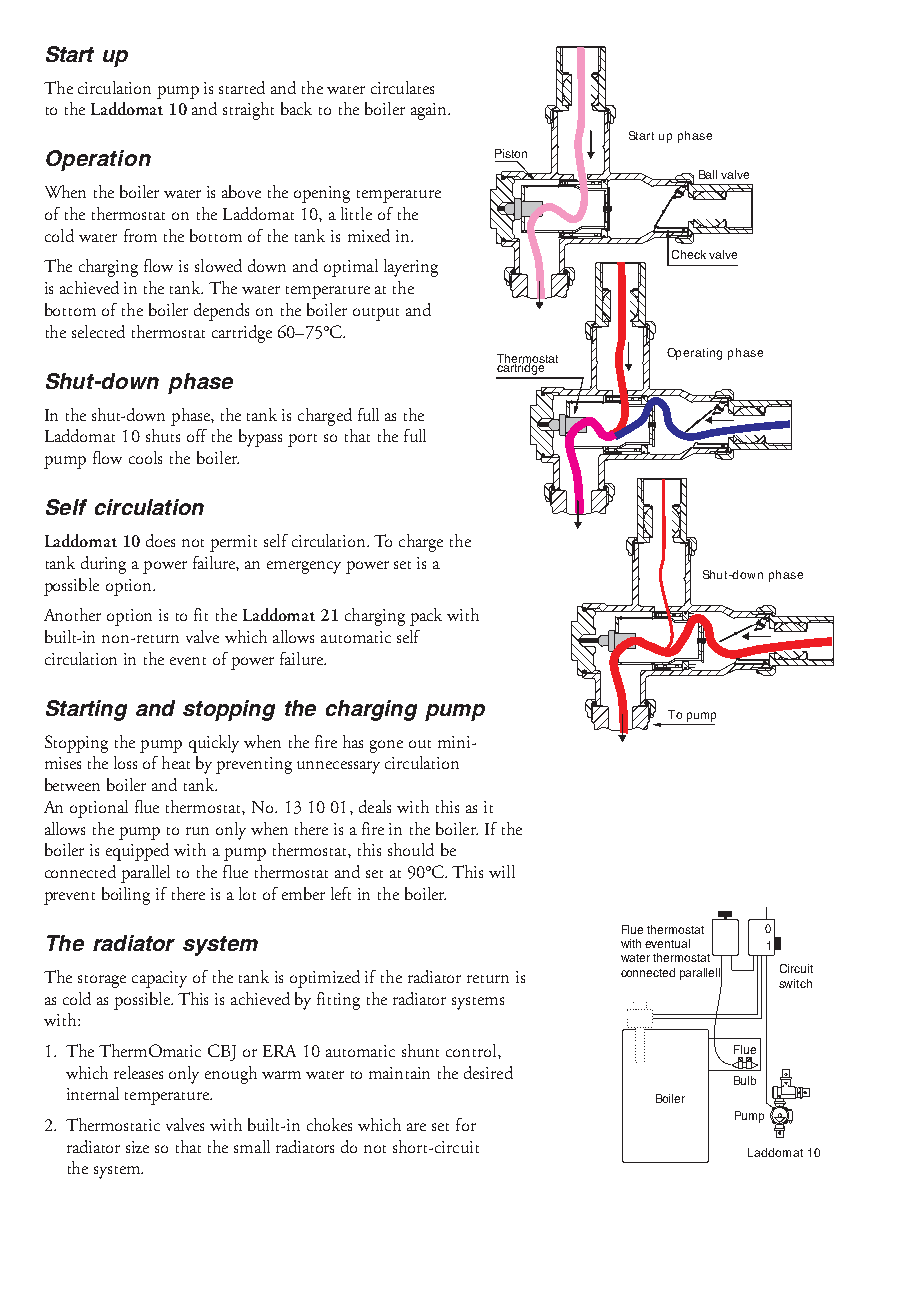 This document has height=1308, width=924. I want to click on Bulb, so click(745, 1080).
